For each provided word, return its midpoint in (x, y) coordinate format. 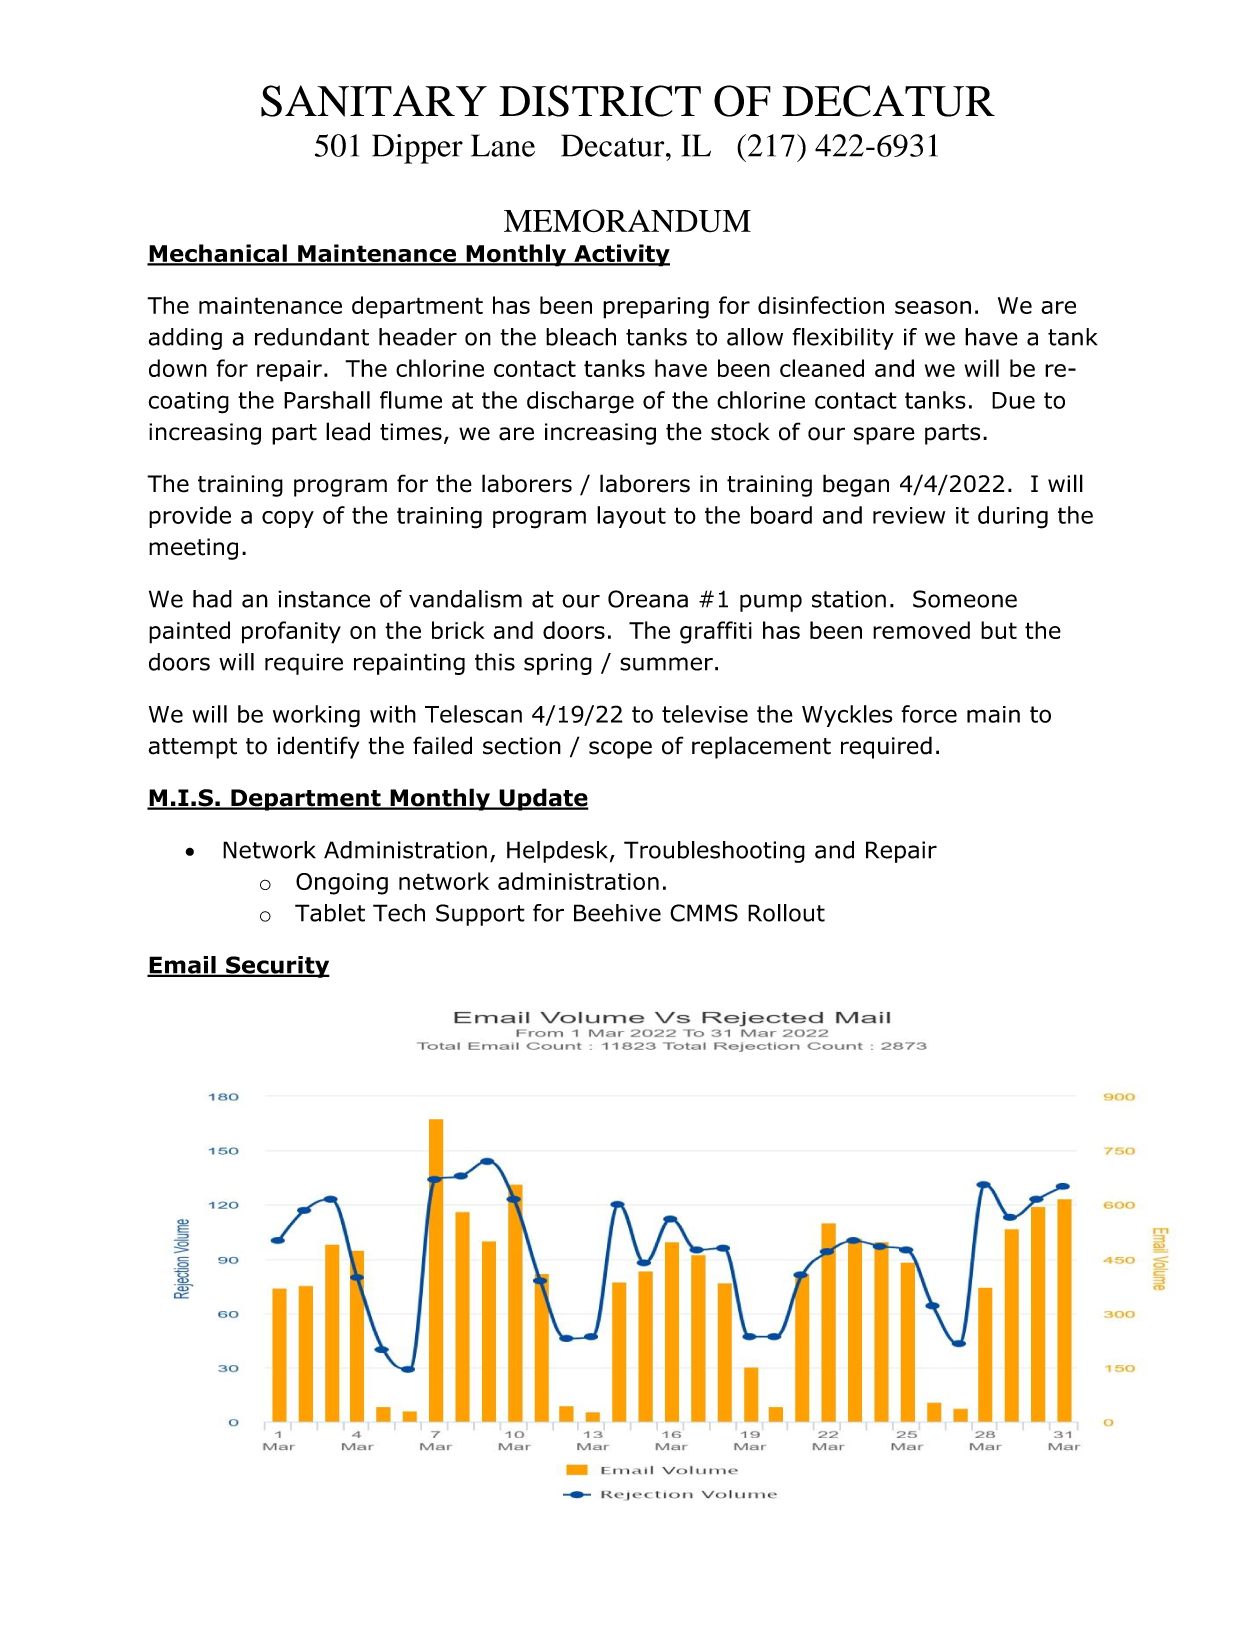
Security (277, 967)
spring (558, 664)
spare (884, 436)
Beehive (617, 913)
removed (921, 630)
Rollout (786, 913)
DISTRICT (600, 101)
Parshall (327, 400)
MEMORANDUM (627, 221)
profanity (291, 632)
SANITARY (374, 101)
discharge (580, 402)
